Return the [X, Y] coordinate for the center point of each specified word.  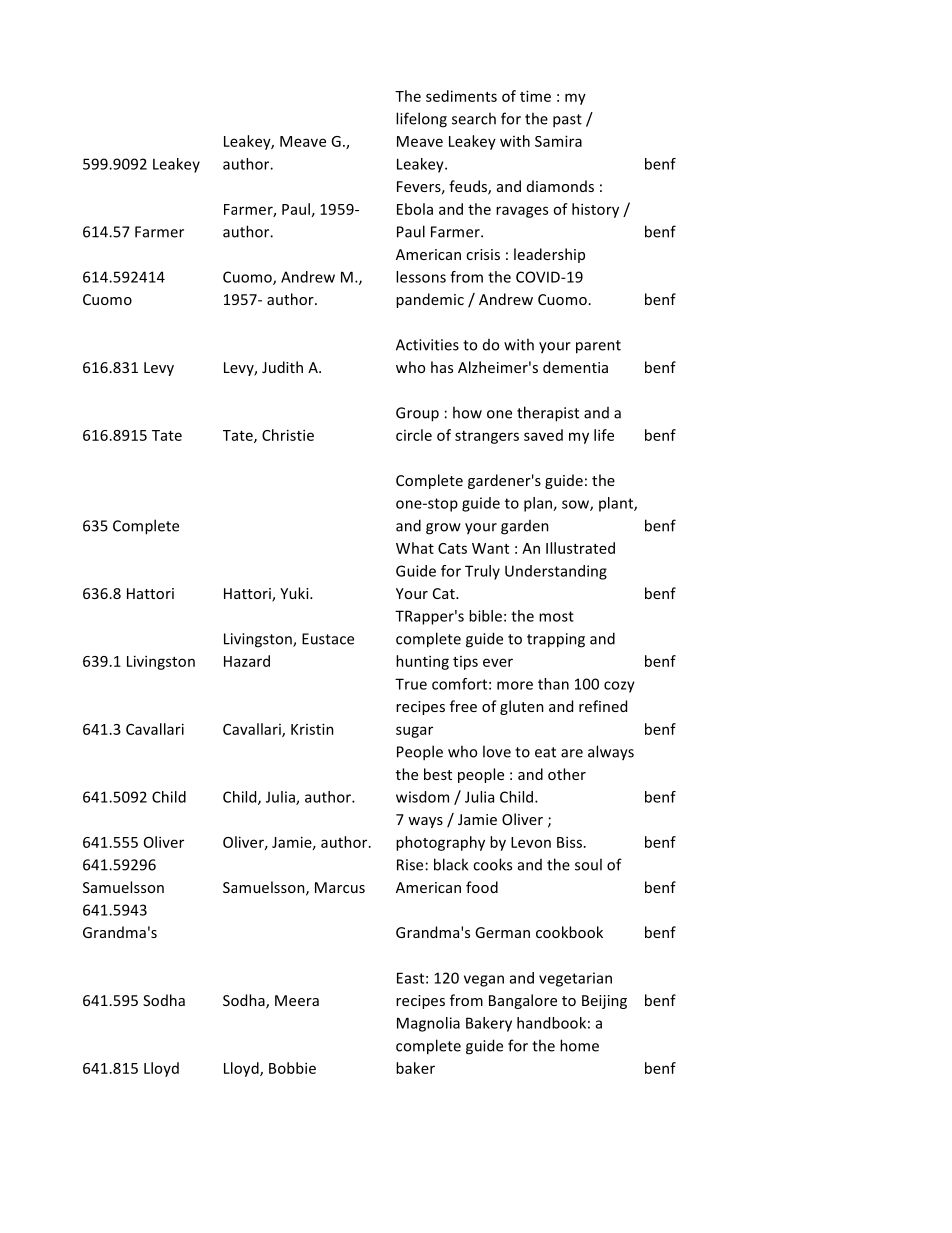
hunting [422, 662]
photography [440, 843]
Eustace [328, 639]
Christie [288, 435]
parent [598, 347]
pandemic [430, 300]
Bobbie [292, 1068]
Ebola [415, 209]
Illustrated [580, 548]
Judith [282, 367]
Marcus [340, 887]
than [553, 684]
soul [588, 864]
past [567, 121]
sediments [461, 96]
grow [443, 529]
